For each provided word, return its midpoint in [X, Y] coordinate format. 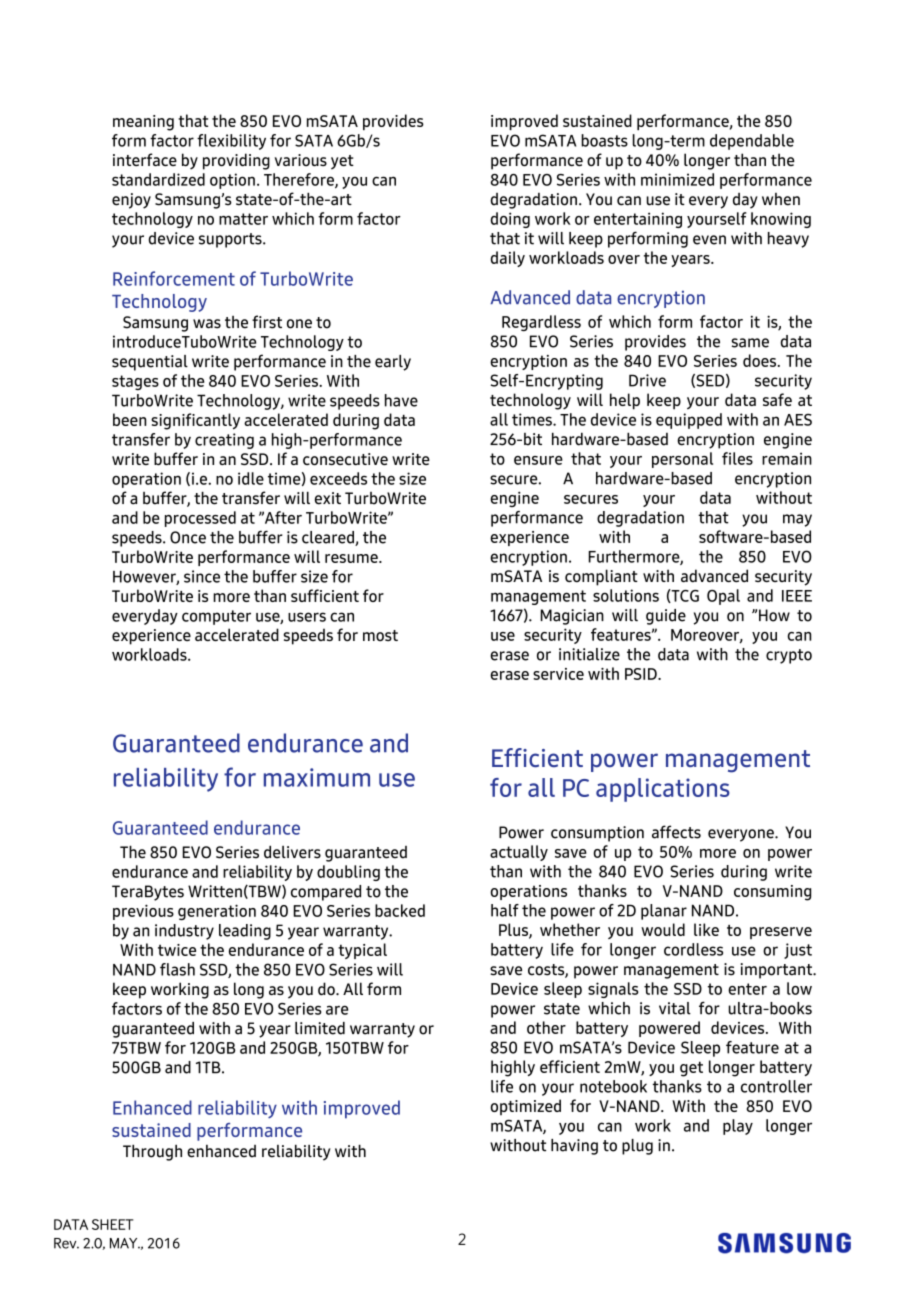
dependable [752, 142]
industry [184, 932]
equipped [689, 421]
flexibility [231, 142]
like [706, 929]
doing [510, 220]
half [505, 910]
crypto [789, 656]
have [401, 400]
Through [152, 1152]
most [380, 635]
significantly [195, 421]
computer [216, 617]
